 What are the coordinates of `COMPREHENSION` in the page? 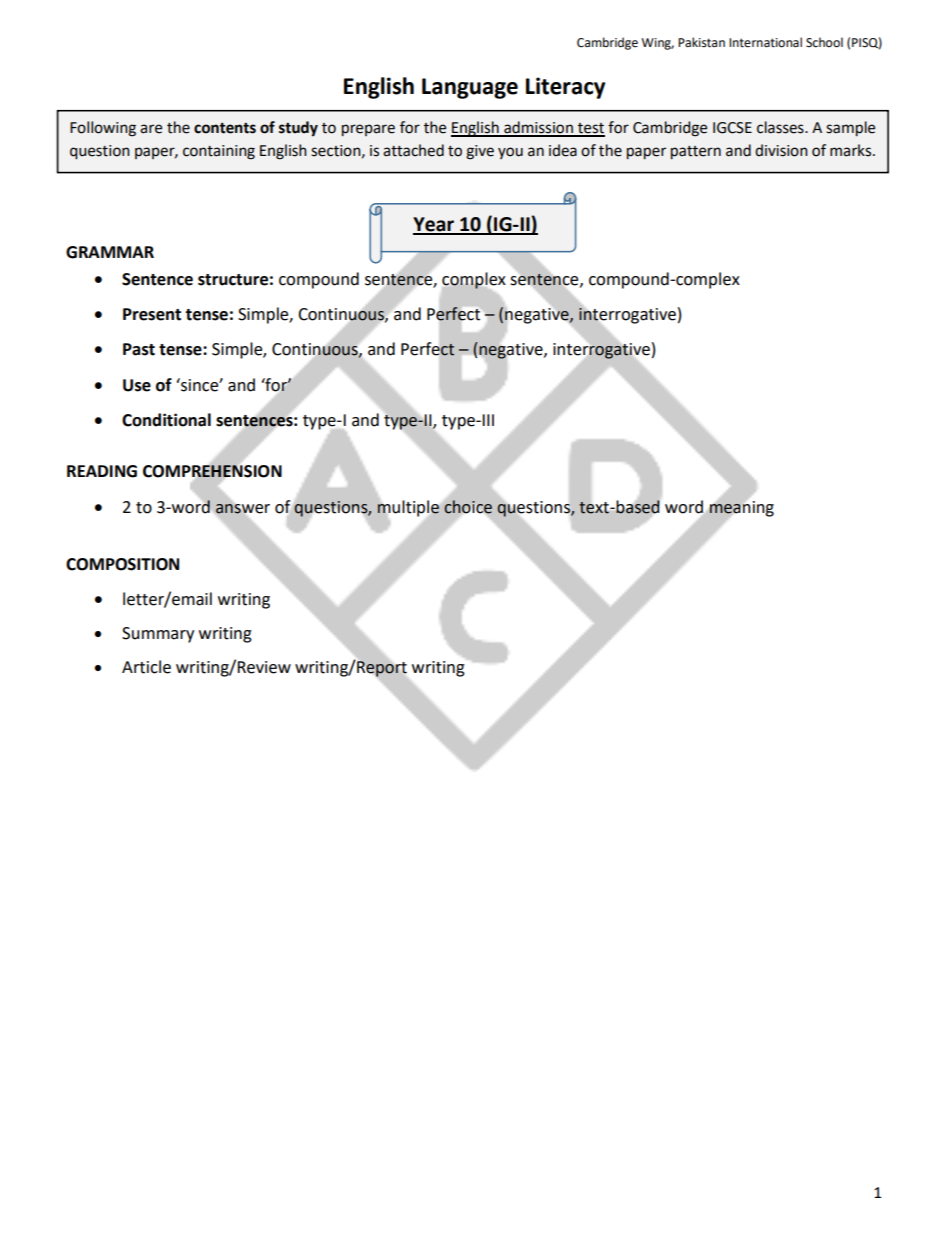 It's located at (212, 471).
